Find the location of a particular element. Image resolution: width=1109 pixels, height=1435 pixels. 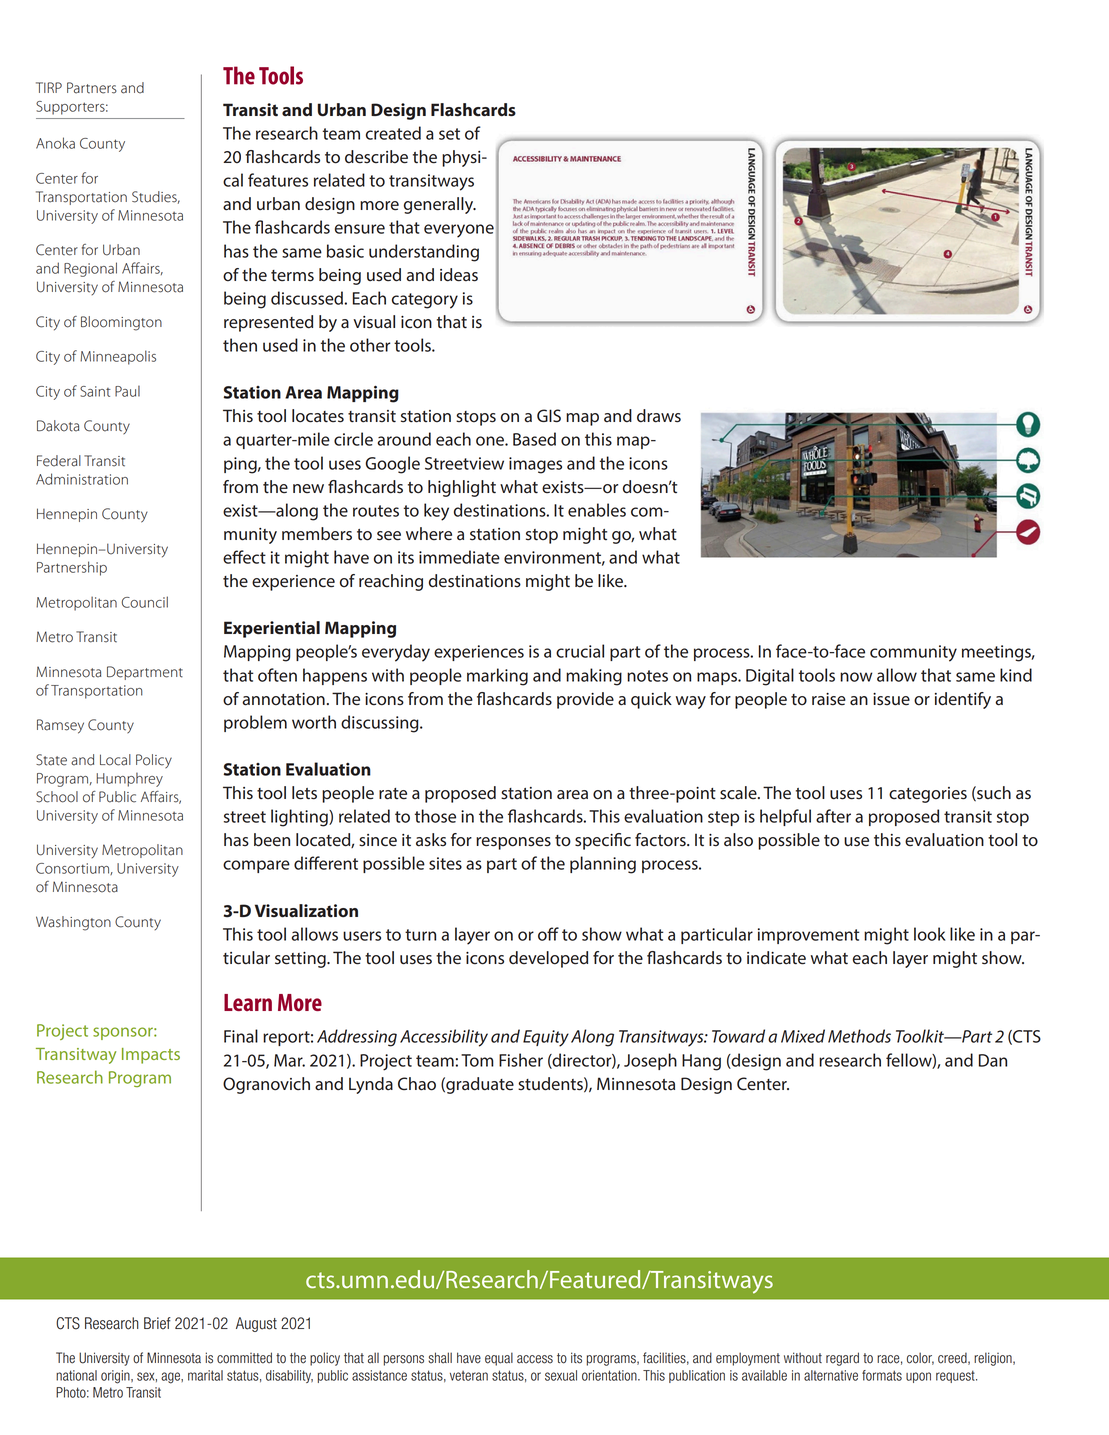

generally is located at coordinates (440, 205).
